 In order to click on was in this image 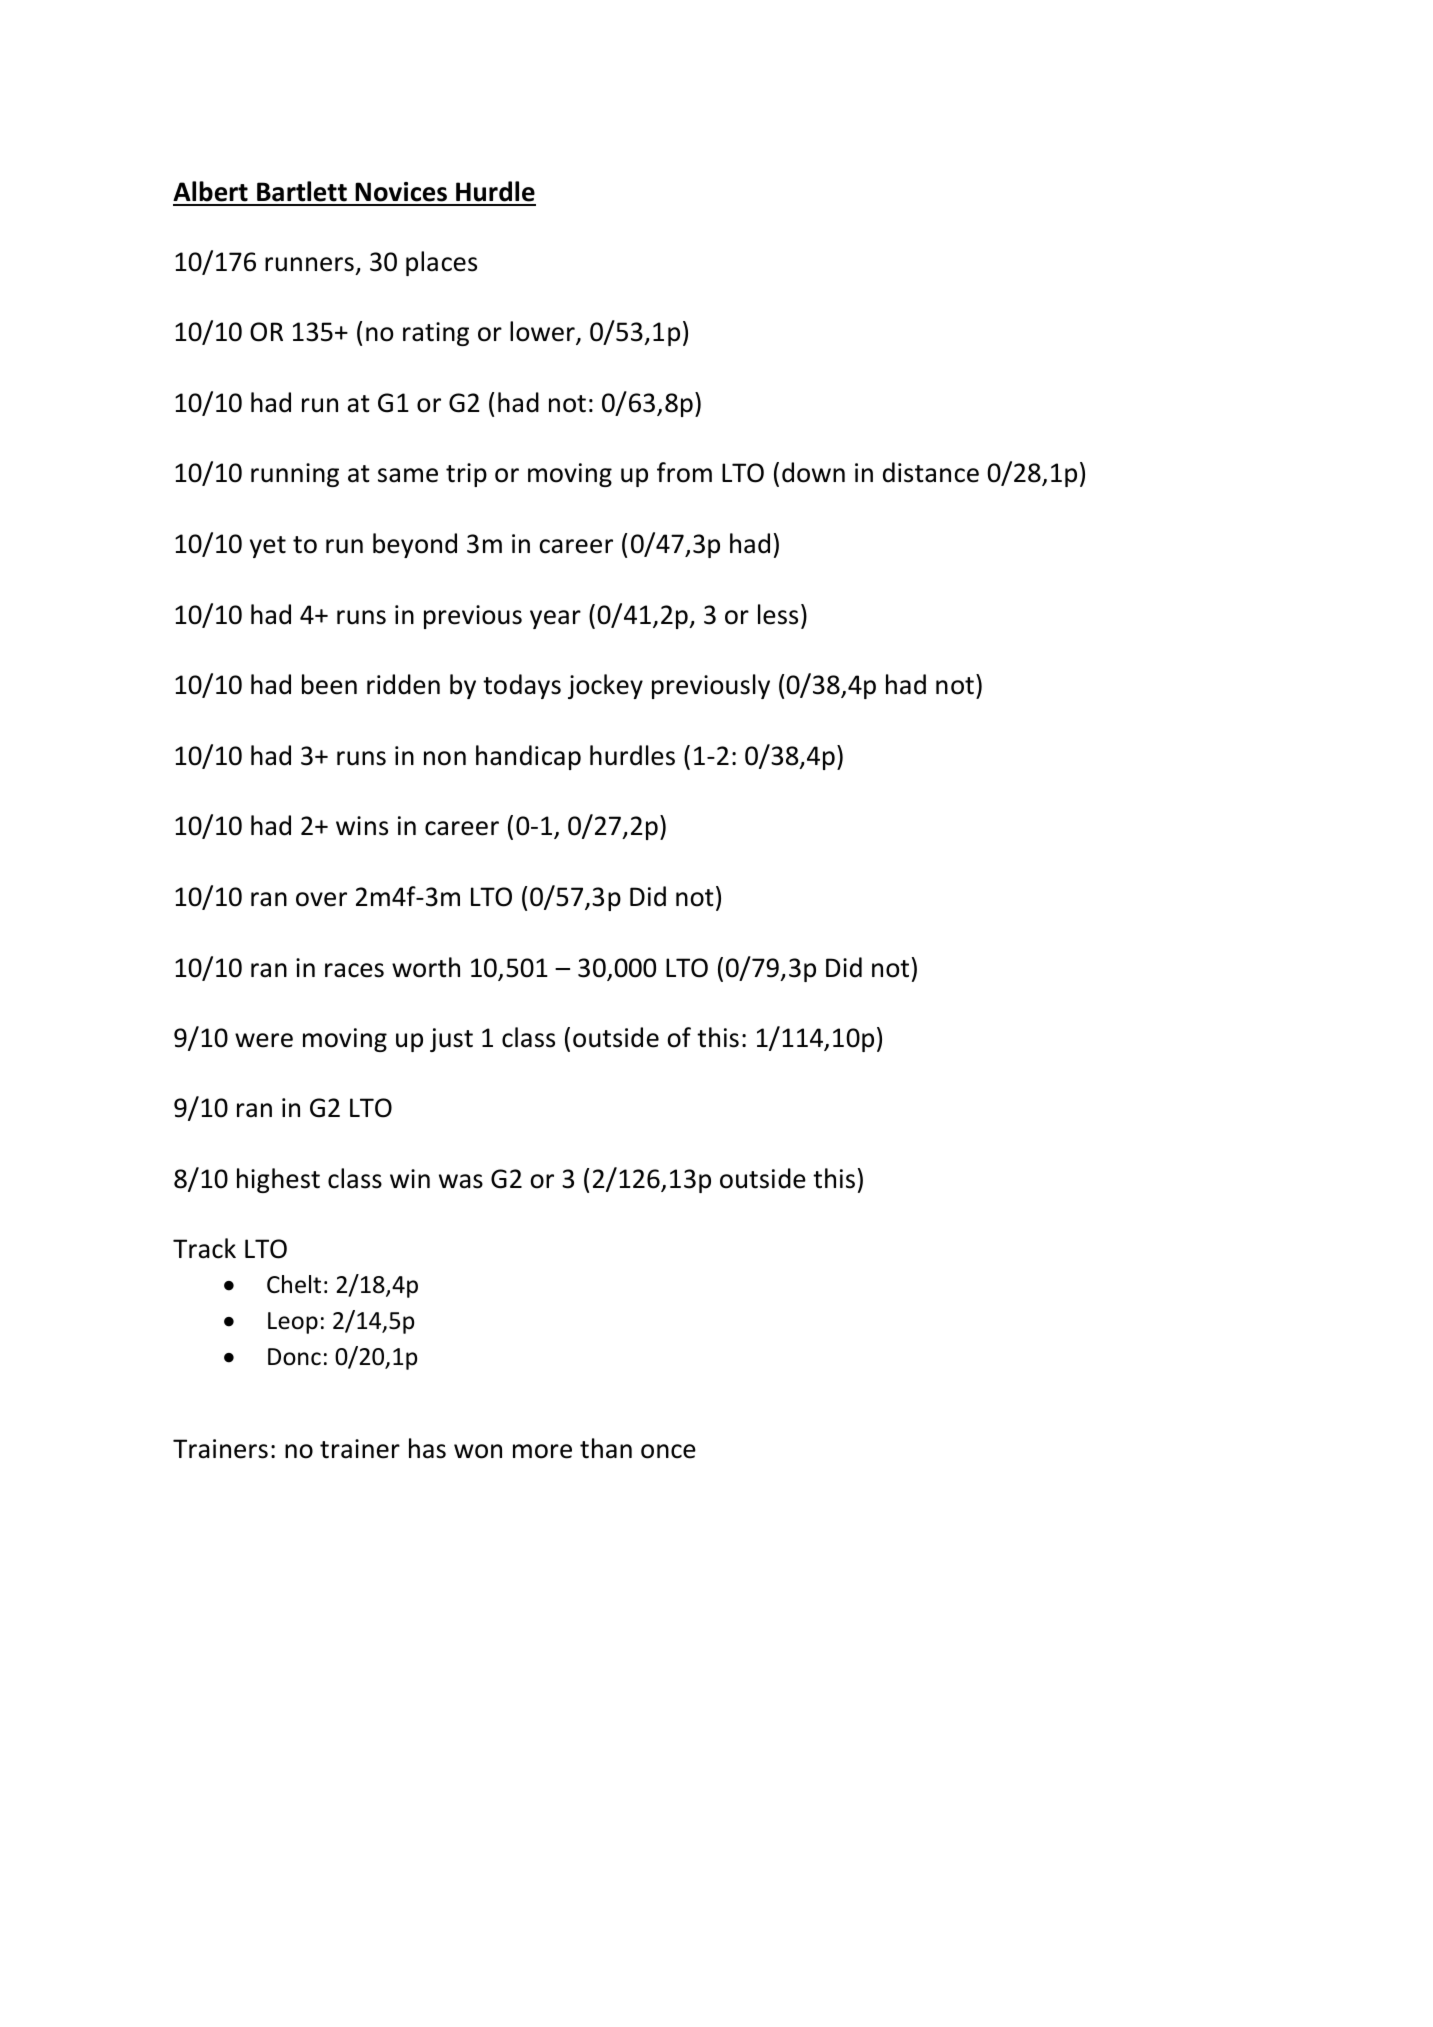, I will do `click(461, 1181)`.
